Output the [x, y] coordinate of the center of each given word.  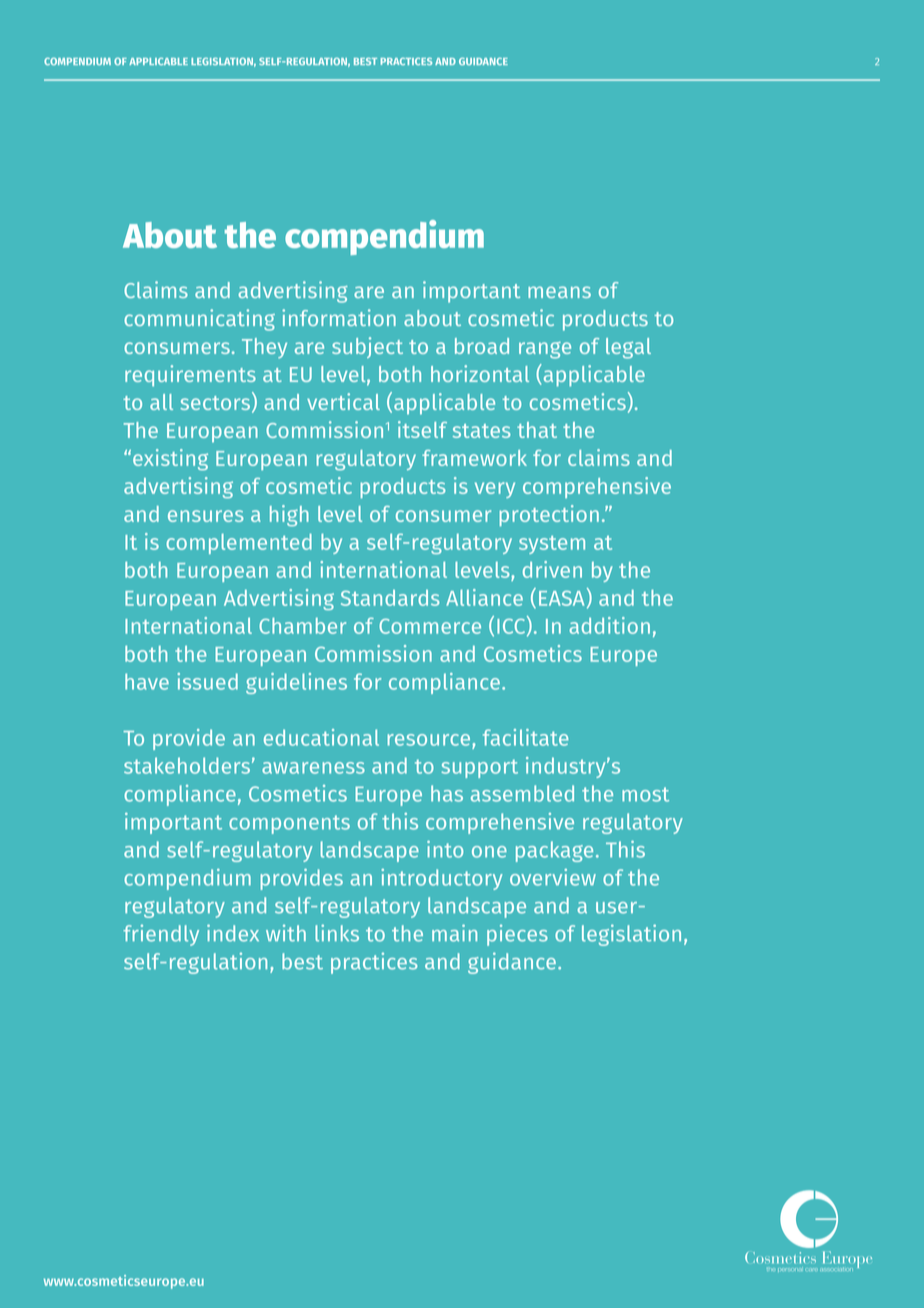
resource [430, 740]
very [495, 490]
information [339, 317]
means [559, 292]
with [286, 933]
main [454, 933]
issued [207, 681]
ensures [206, 516]
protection [549, 516]
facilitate [526, 737]
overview [553, 877]
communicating [199, 320]
